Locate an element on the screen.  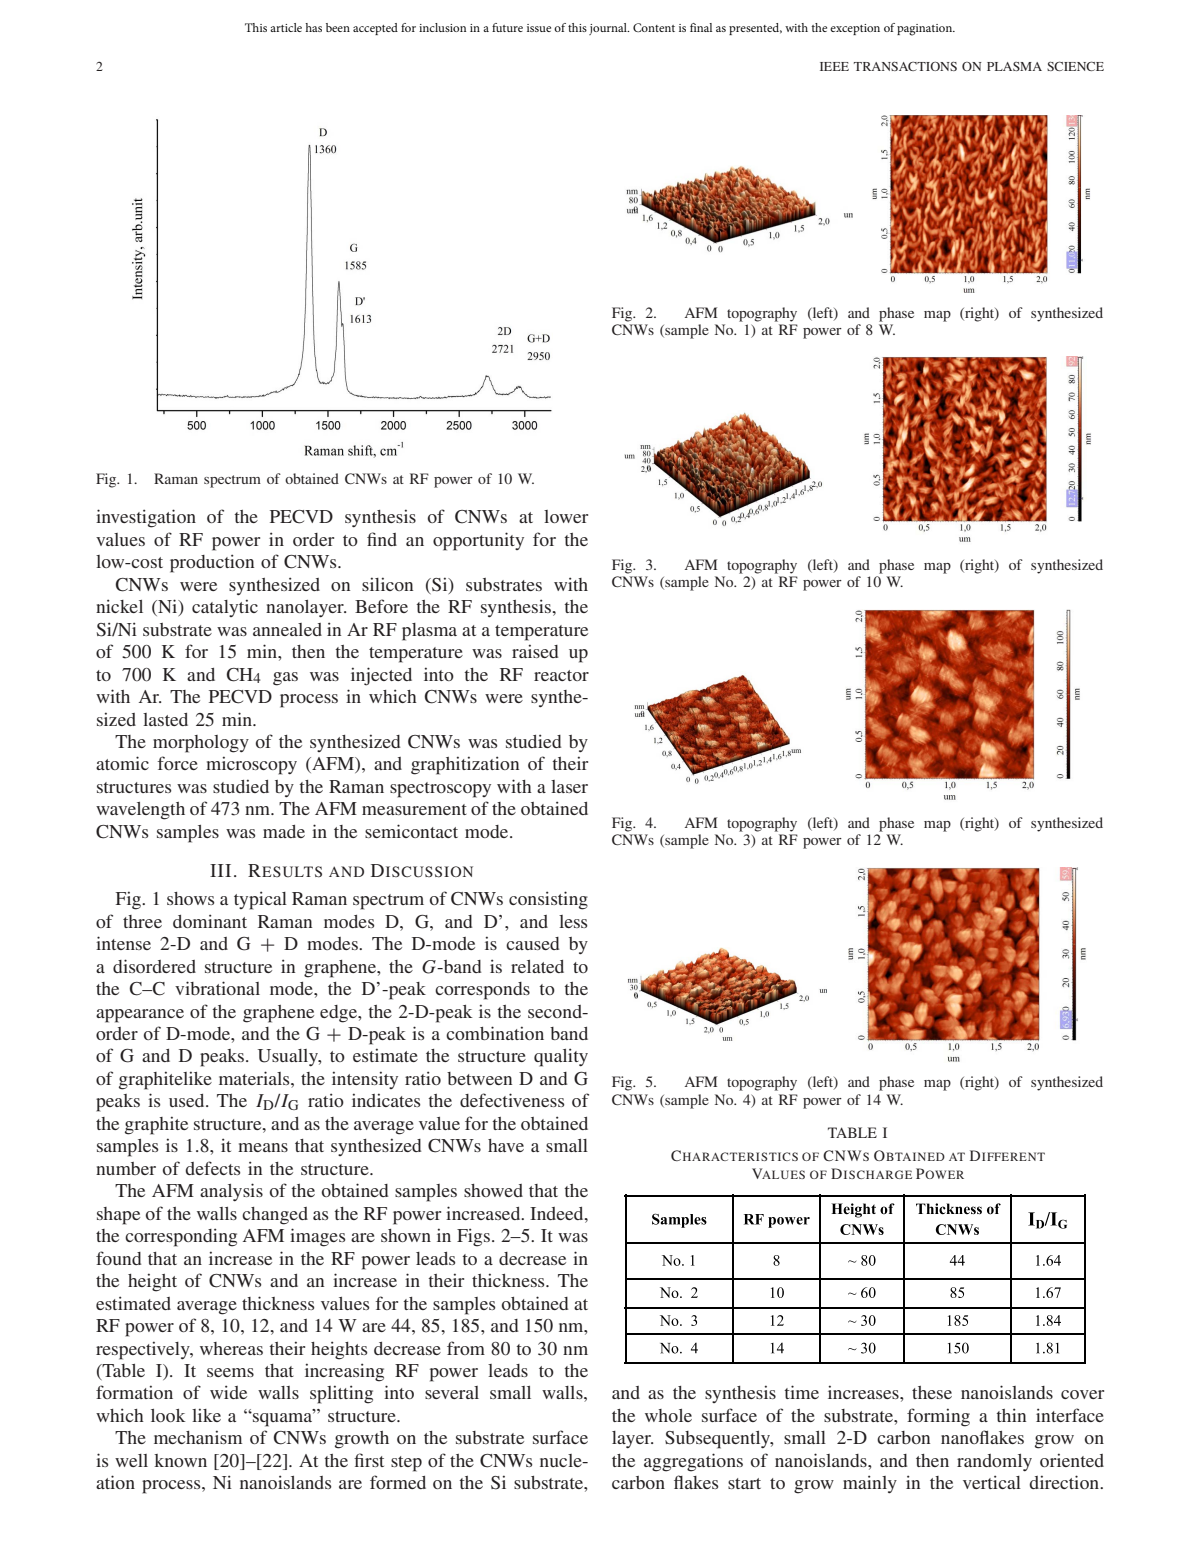
journal is located at coordinates (609, 29).
